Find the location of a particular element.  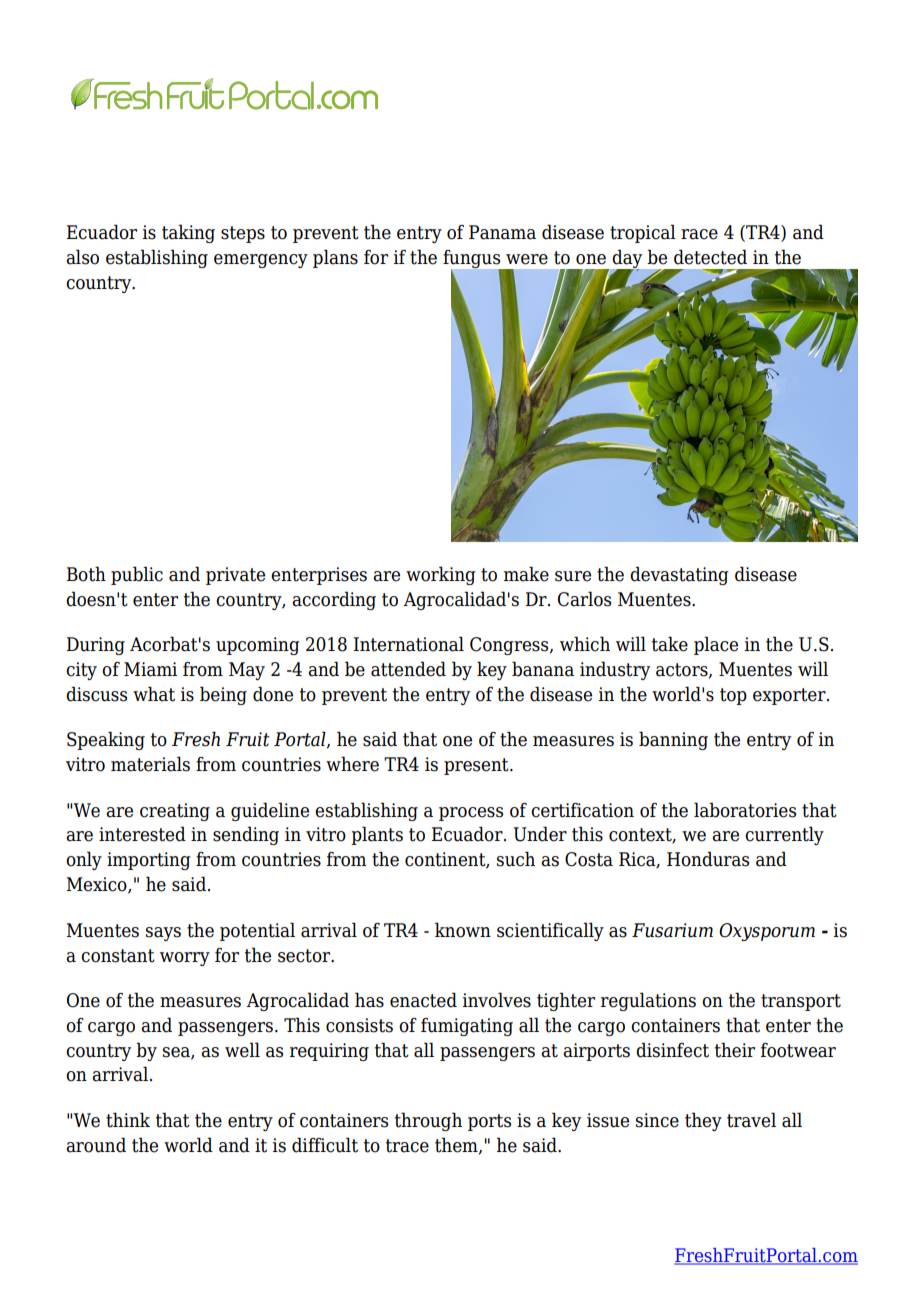

Honduras is located at coordinates (708, 859).
